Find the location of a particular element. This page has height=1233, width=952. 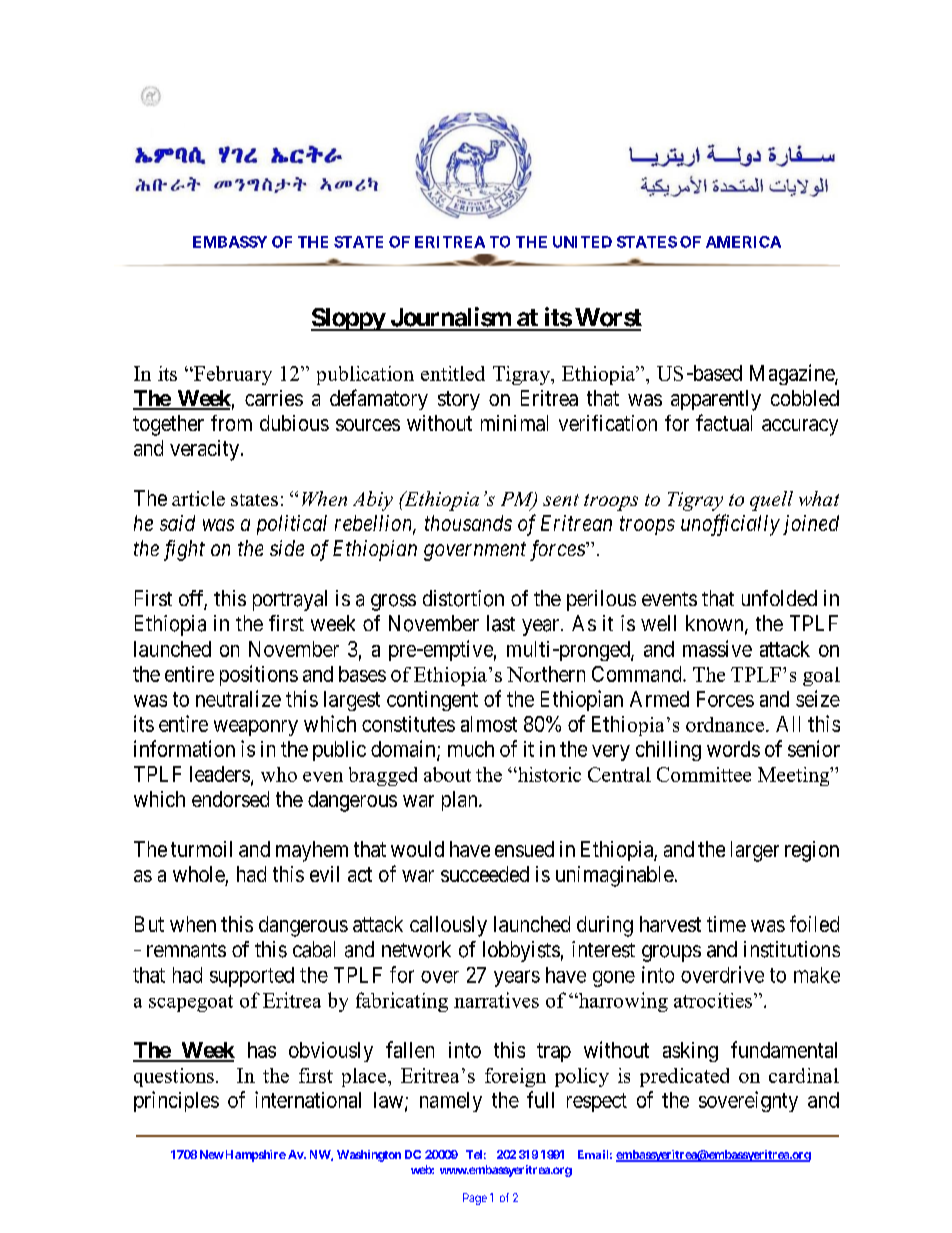

predicated is located at coordinates (684, 1077).
